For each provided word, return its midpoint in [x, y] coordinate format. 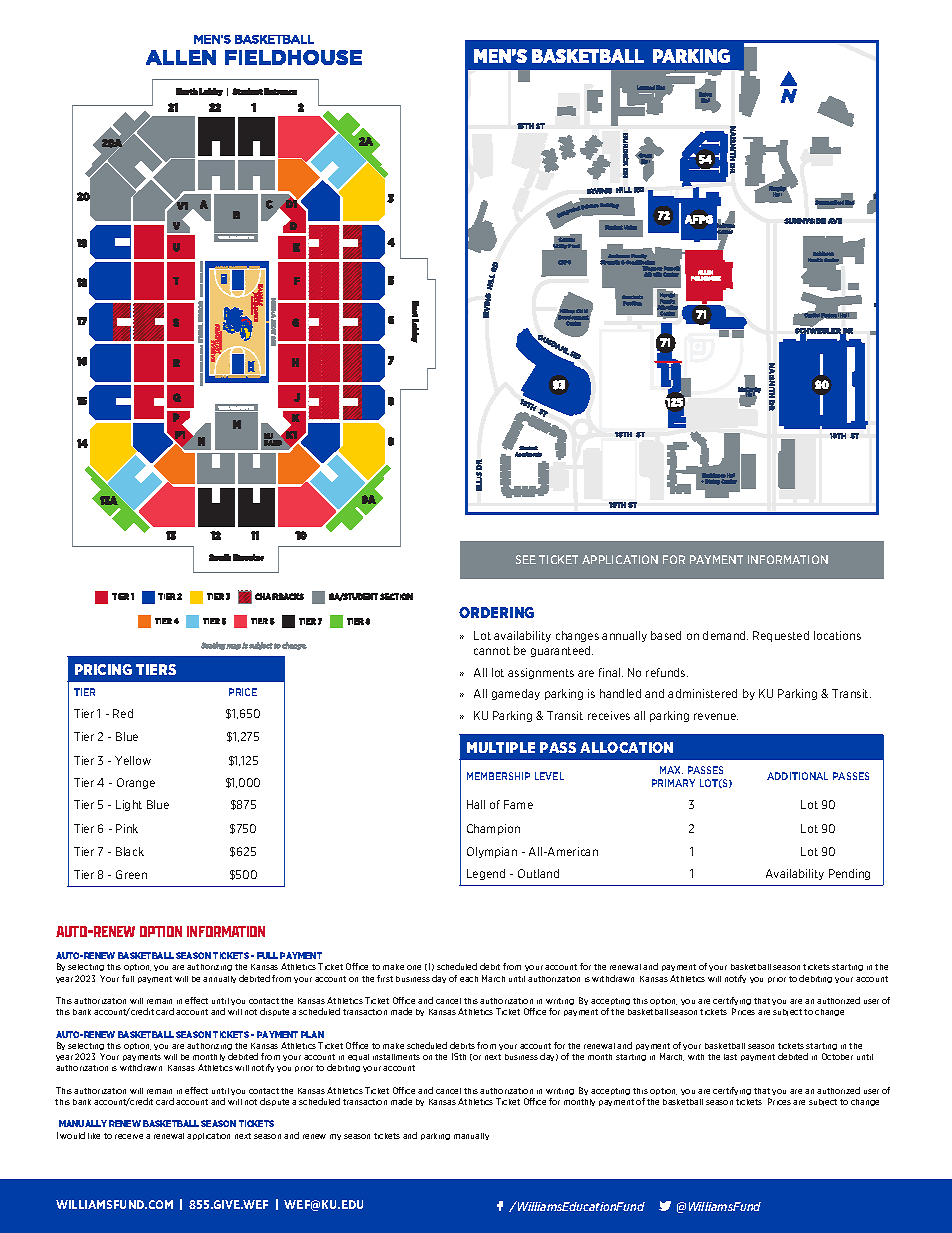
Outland [538, 873]
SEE [526, 559]
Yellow [133, 760]
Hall [476, 804]
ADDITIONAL [797, 776]
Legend [486, 874]
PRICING [103, 669]
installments [396, 1057]
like [94, 1136]
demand [725, 635]
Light [129, 805]
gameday [516, 694]
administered [702, 693]
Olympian [492, 852]
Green [131, 874]
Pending [849, 874]
